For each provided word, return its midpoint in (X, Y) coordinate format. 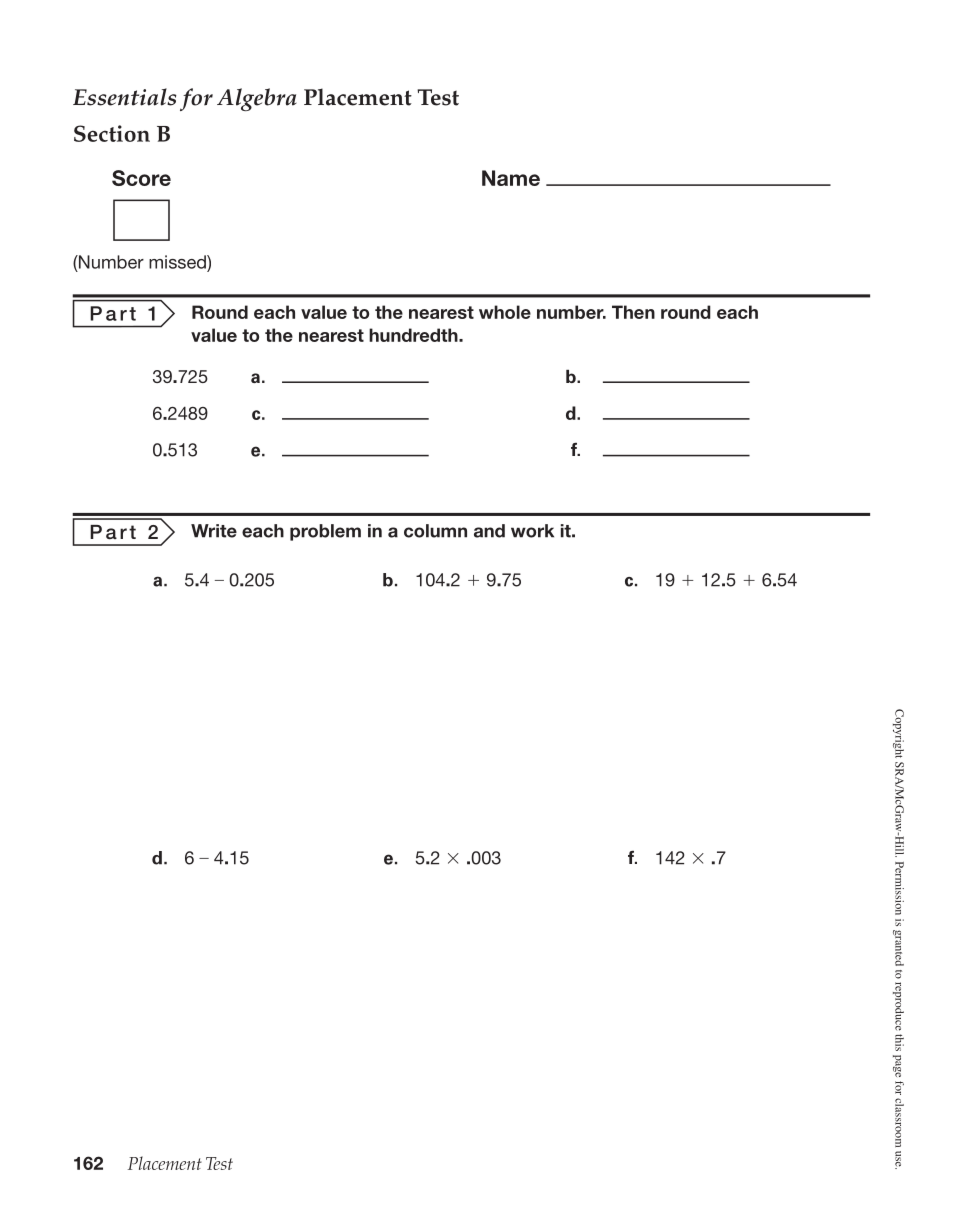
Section (112, 133)
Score (141, 178)
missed (178, 262)
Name (511, 178)
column (435, 531)
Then (633, 312)
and (489, 531)
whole (505, 312)
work (532, 531)
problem (325, 532)
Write (214, 531)
